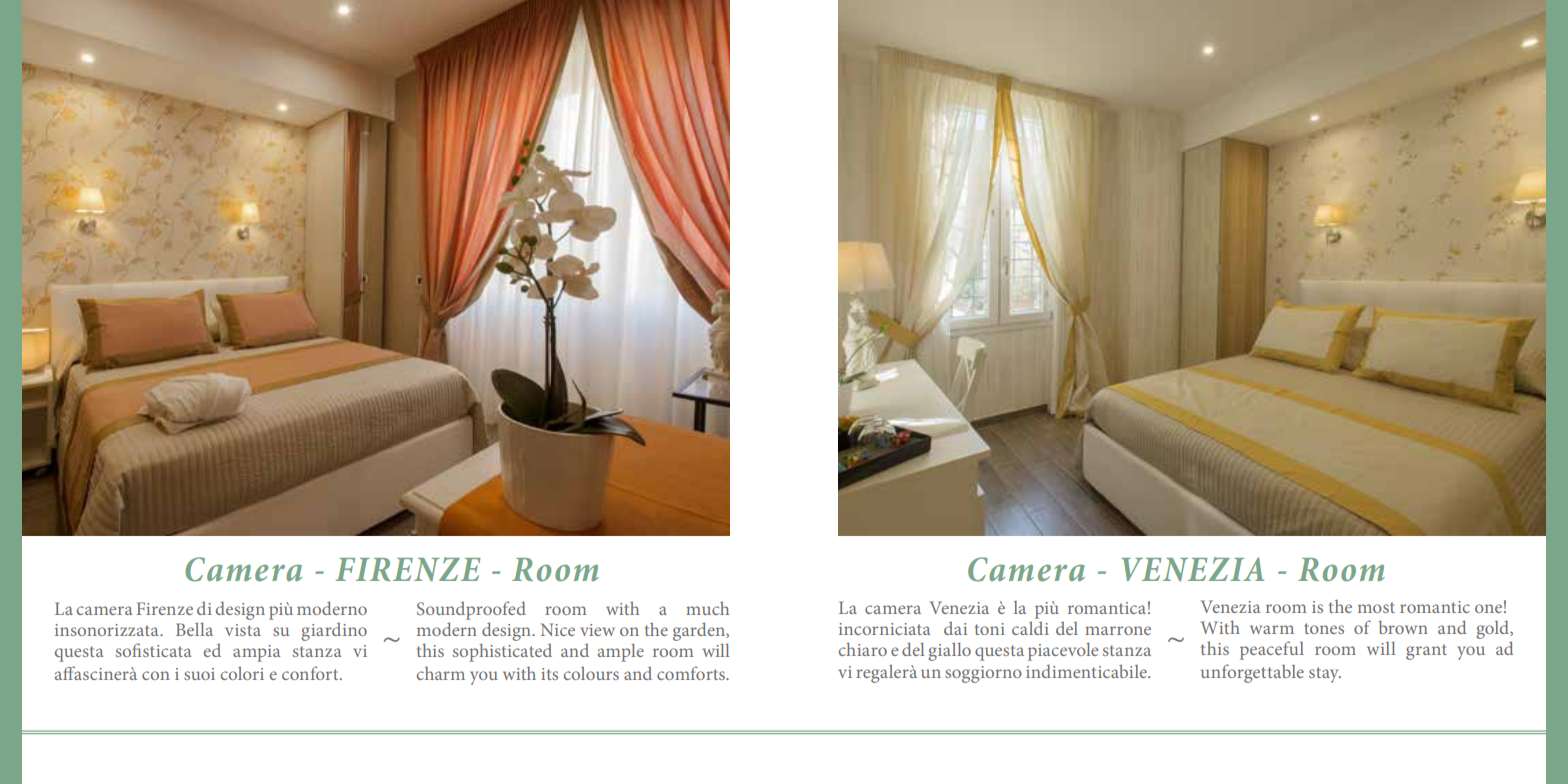 This screenshot has width=1568, height=784. I want to click on stay, so click(1325, 675).
